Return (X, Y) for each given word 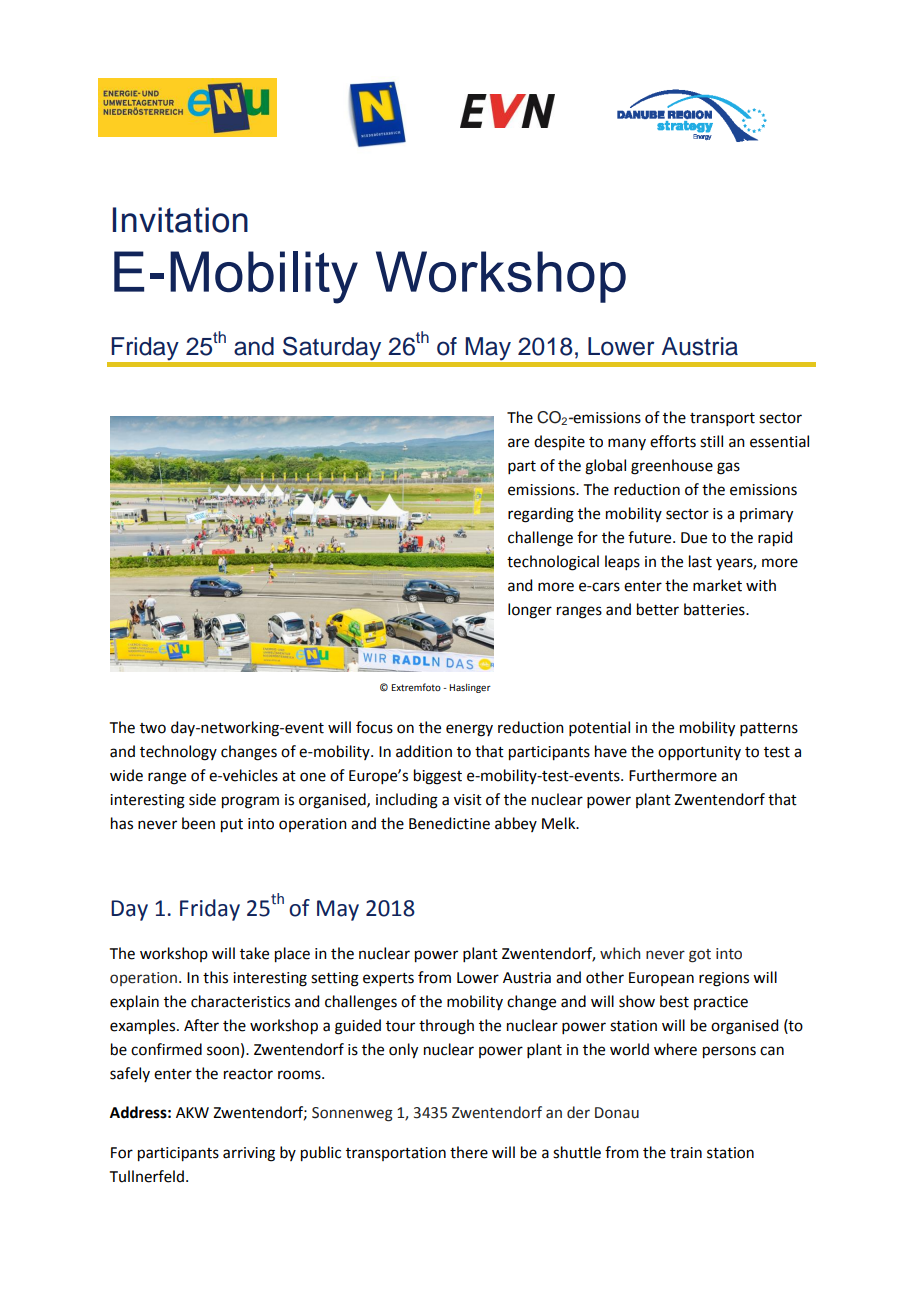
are (518, 443)
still (711, 441)
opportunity (699, 753)
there (469, 1152)
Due (694, 538)
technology (178, 753)
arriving (249, 1154)
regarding (541, 515)
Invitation (180, 220)
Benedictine (449, 823)
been (198, 823)
